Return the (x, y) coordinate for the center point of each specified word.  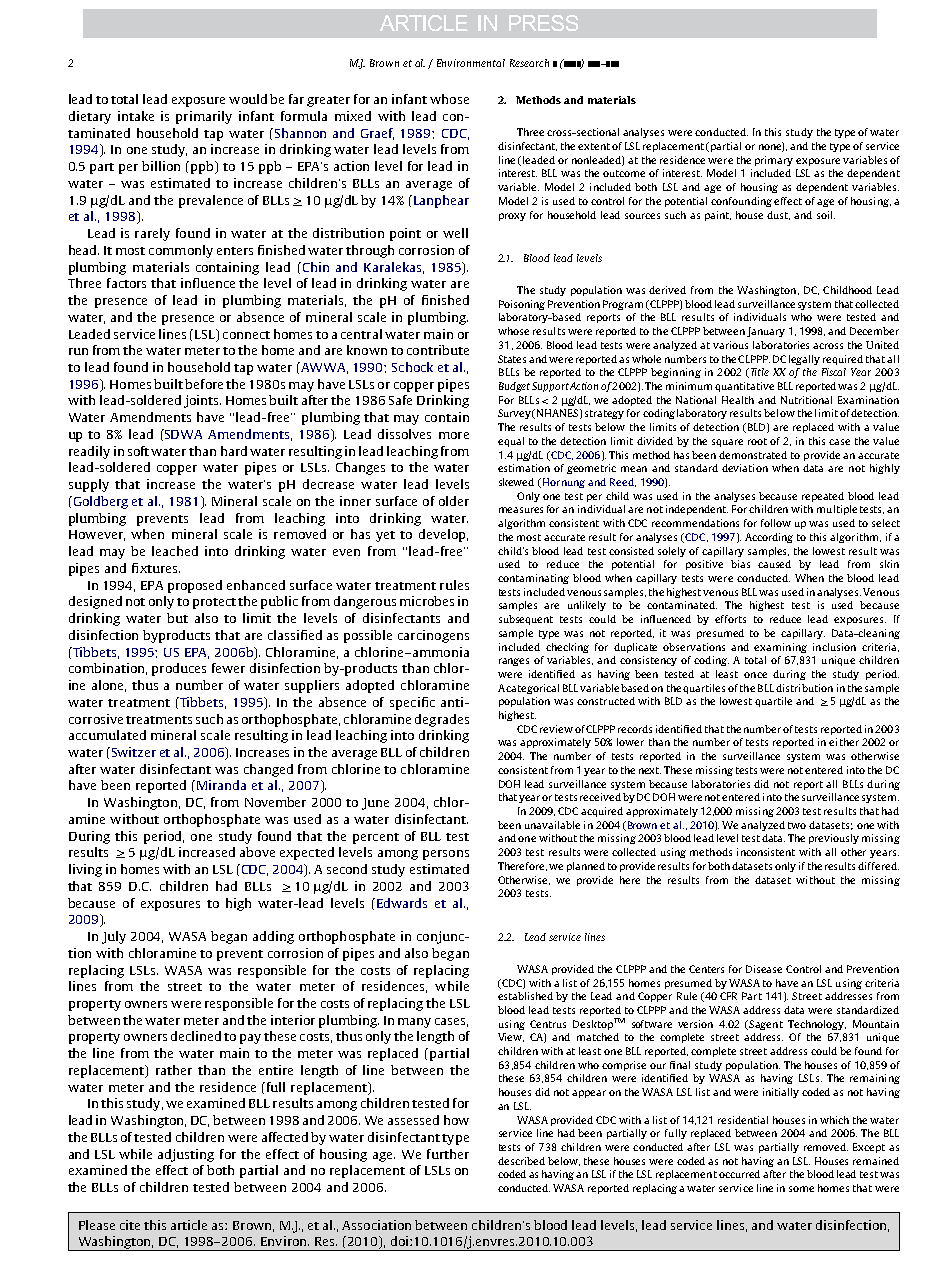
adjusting (186, 1155)
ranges (514, 662)
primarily (204, 117)
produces (179, 669)
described (521, 1161)
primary (774, 161)
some (801, 1189)
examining (780, 648)
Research (529, 63)
